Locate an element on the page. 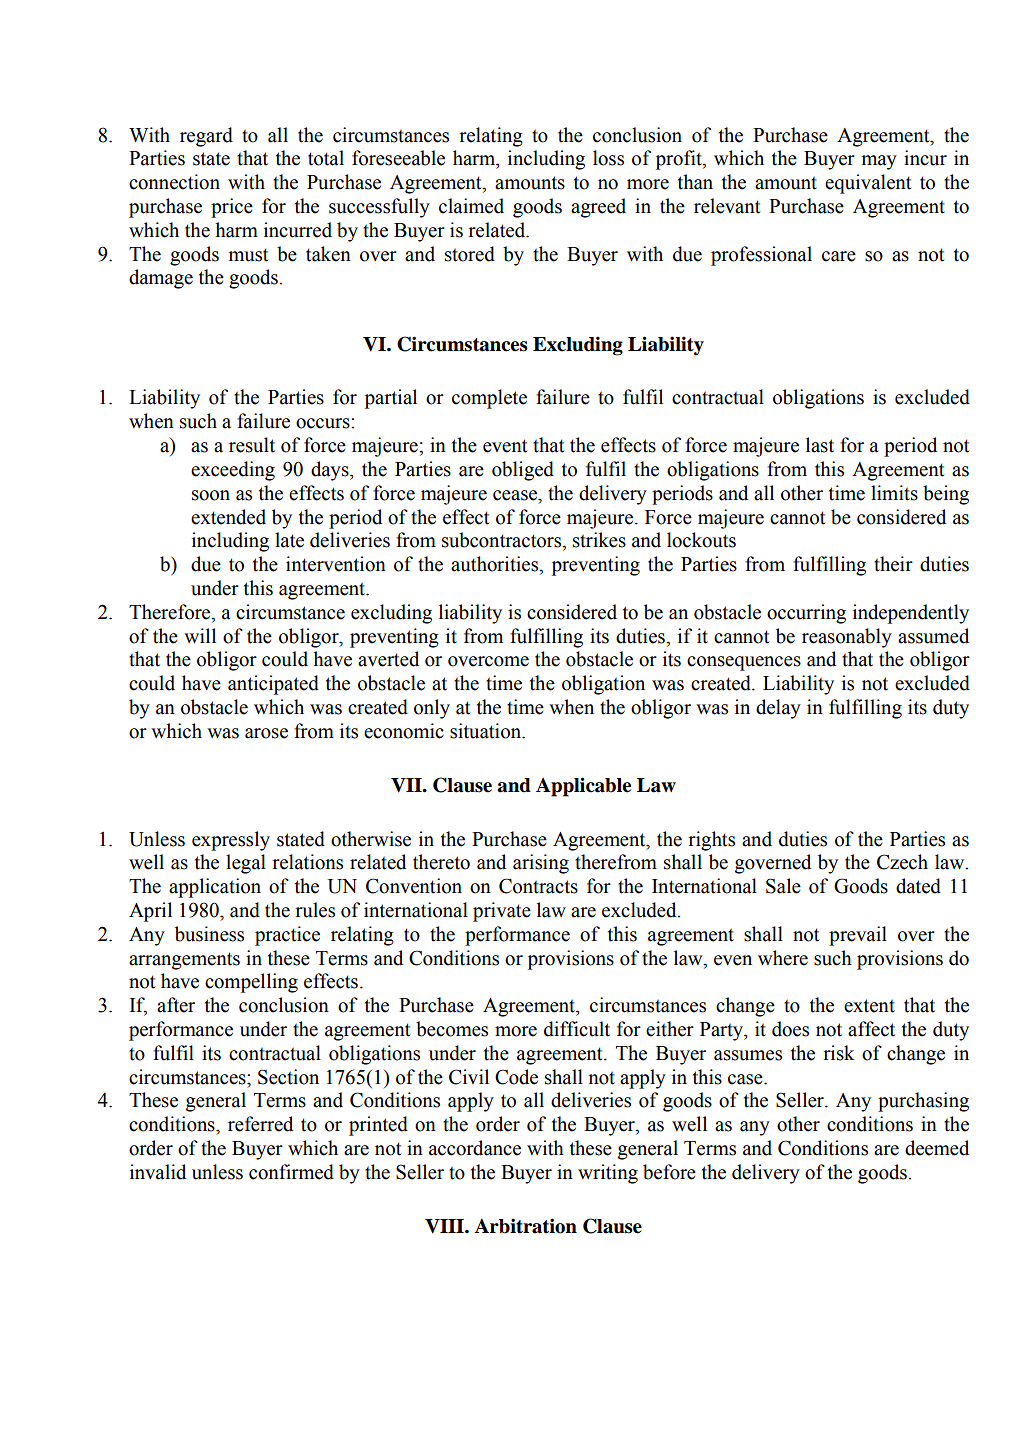 The height and width of the image is (1454, 1028). private is located at coordinates (502, 912).
